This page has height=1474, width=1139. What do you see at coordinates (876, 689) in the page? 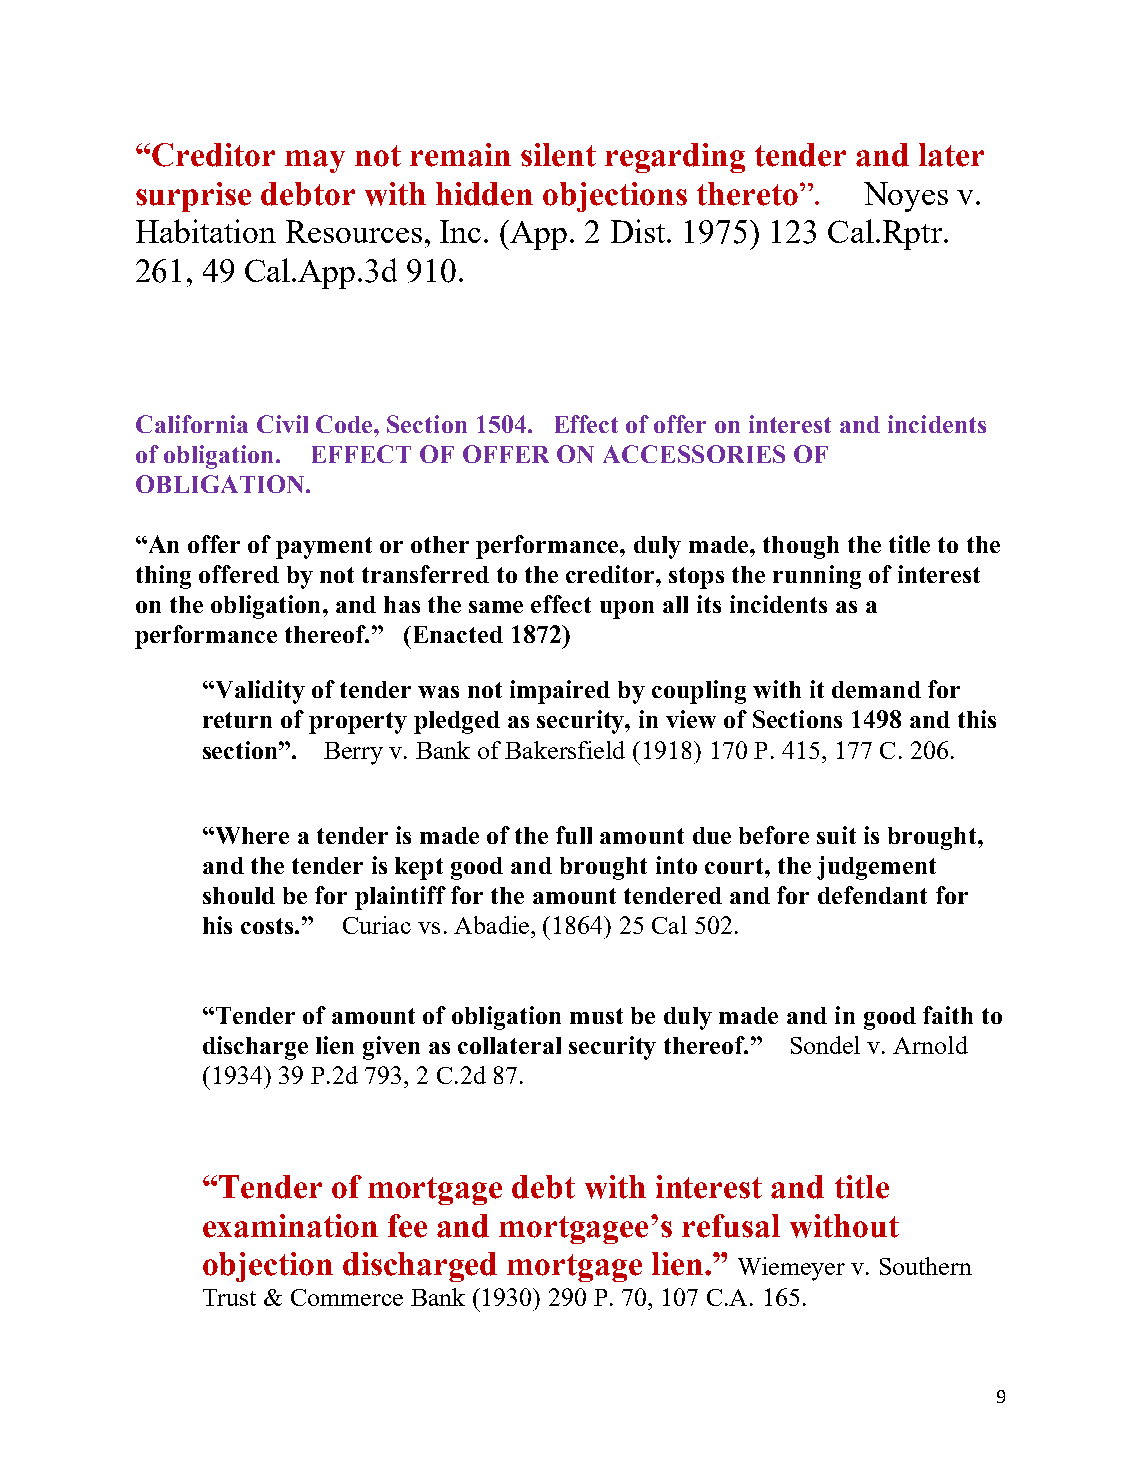
I see `demand` at bounding box center [876, 689].
